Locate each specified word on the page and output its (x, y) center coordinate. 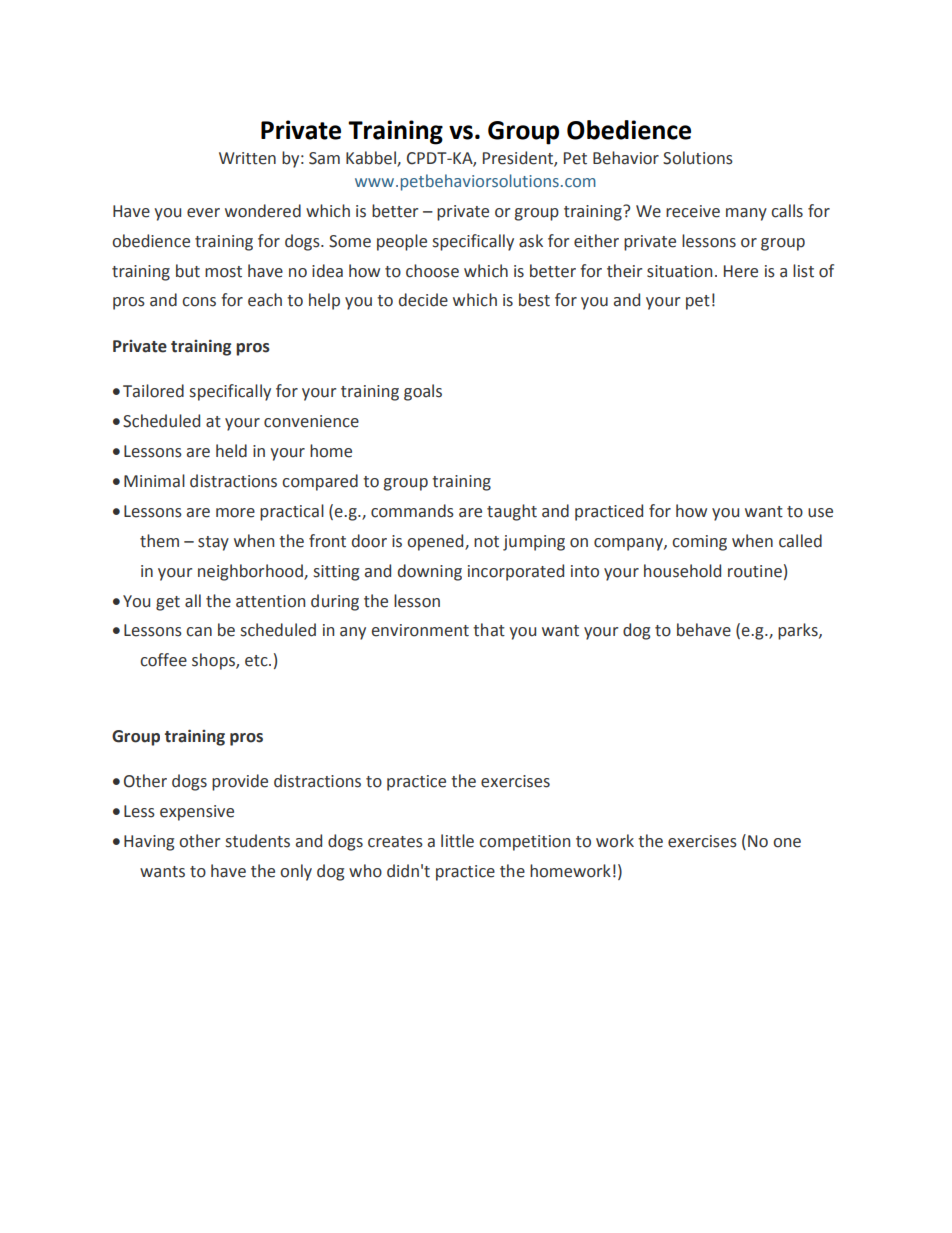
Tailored (153, 391)
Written (247, 158)
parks (799, 631)
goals (423, 392)
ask (531, 241)
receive (693, 211)
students (258, 841)
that (489, 630)
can (199, 632)
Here (741, 271)
